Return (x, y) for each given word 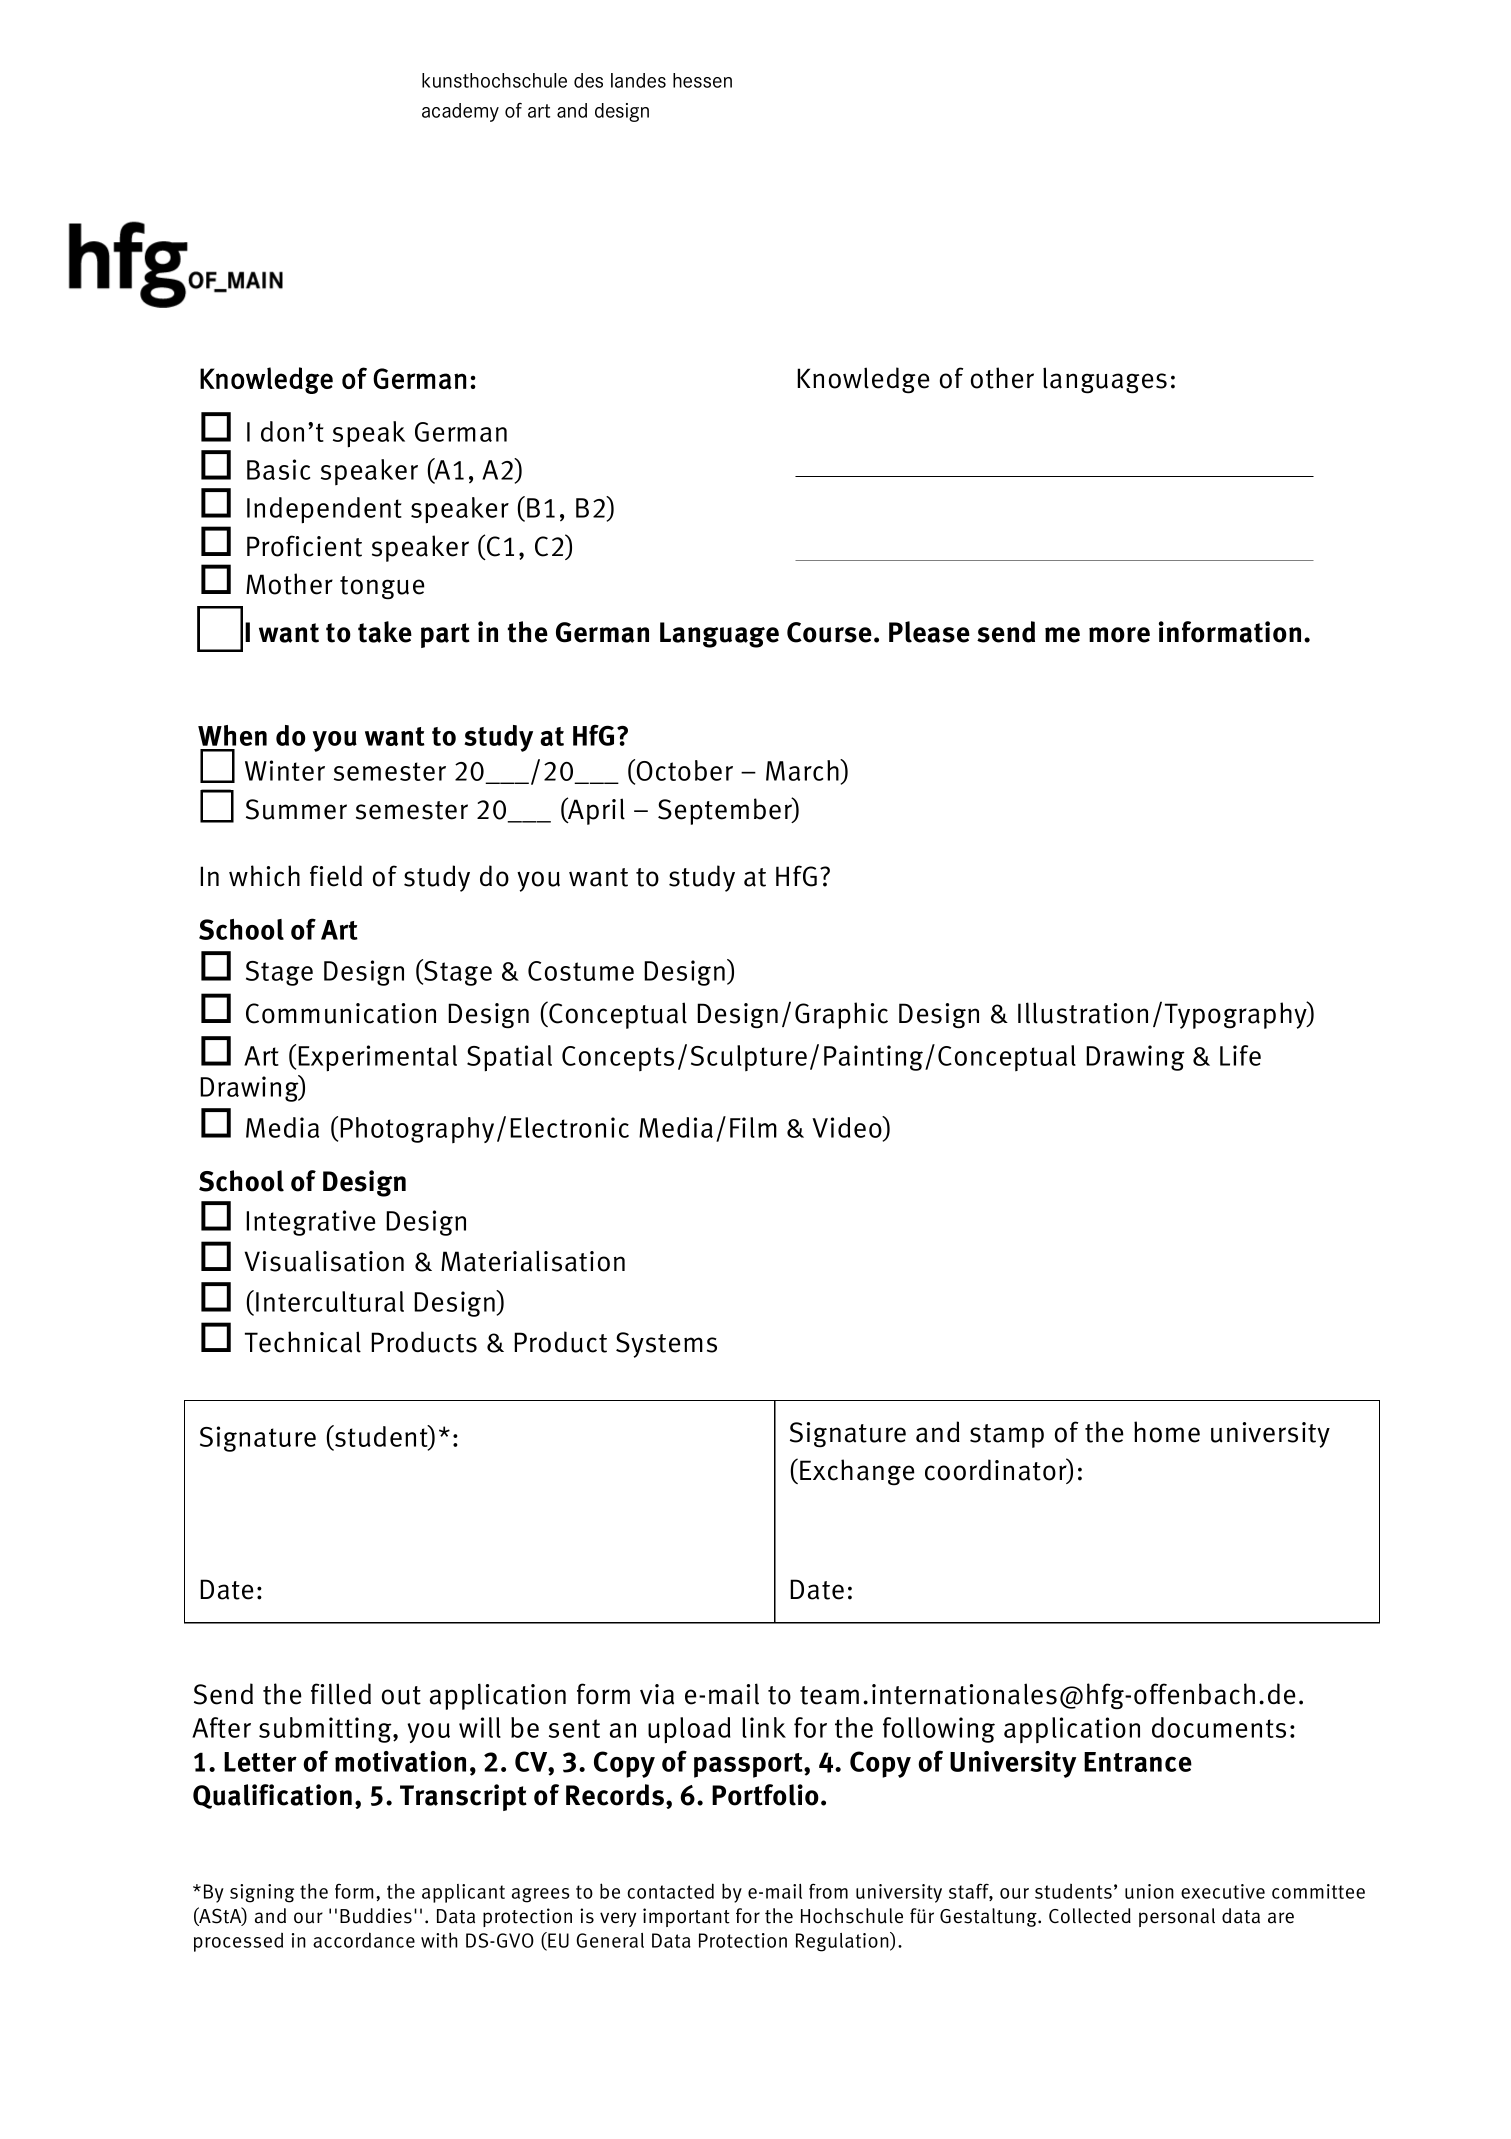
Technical (303, 1342)
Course (829, 632)
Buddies (376, 1916)
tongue (382, 588)
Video (848, 1128)
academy (460, 112)
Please (929, 632)
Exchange (857, 1472)
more (1119, 635)
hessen (702, 80)
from (828, 1891)
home (1167, 1432)
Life (1240, 1055)
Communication (341, 1013)
